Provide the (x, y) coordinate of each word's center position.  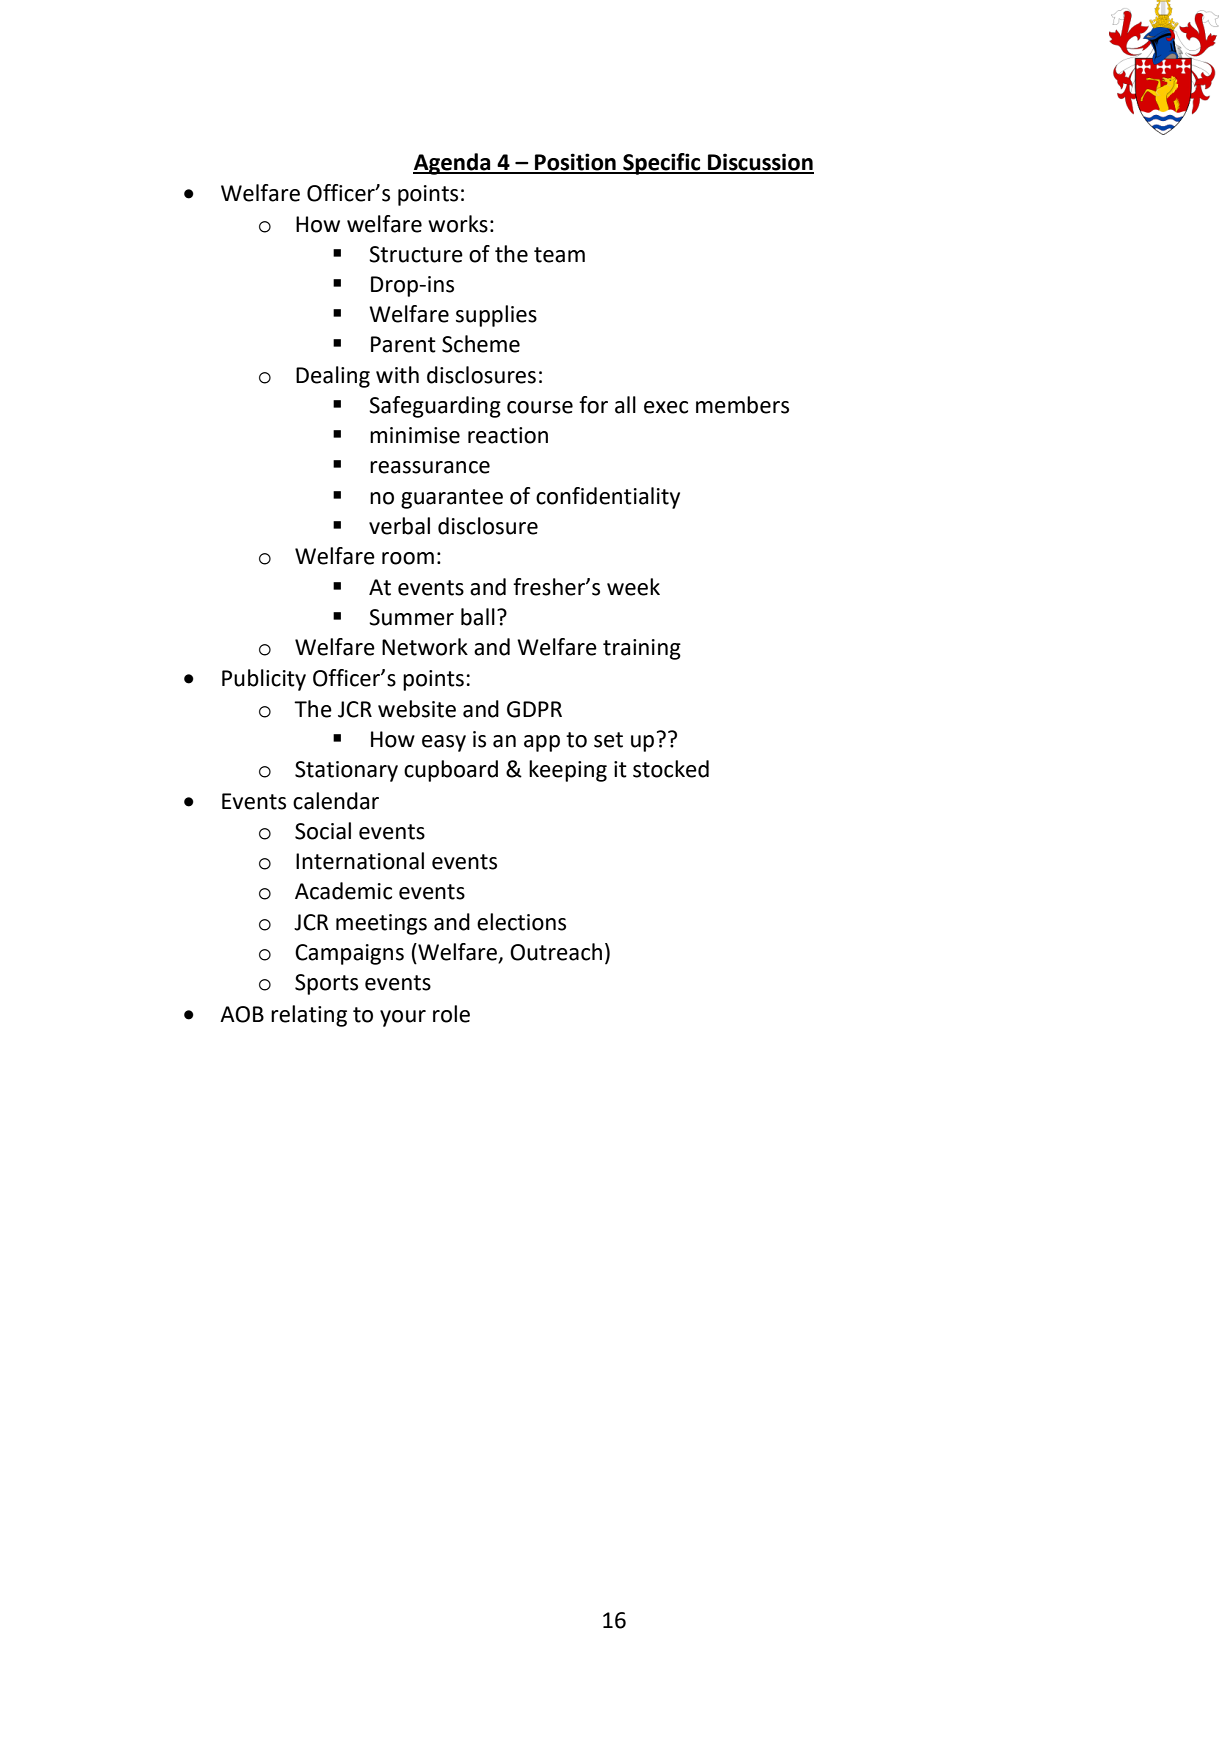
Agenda (453, 164)
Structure (416, 254)
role (451, 1014)
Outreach (556, 952)
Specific (662, 164)
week (633, 587)
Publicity (264, 680)
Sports (326, 984)
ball (478, 617)
